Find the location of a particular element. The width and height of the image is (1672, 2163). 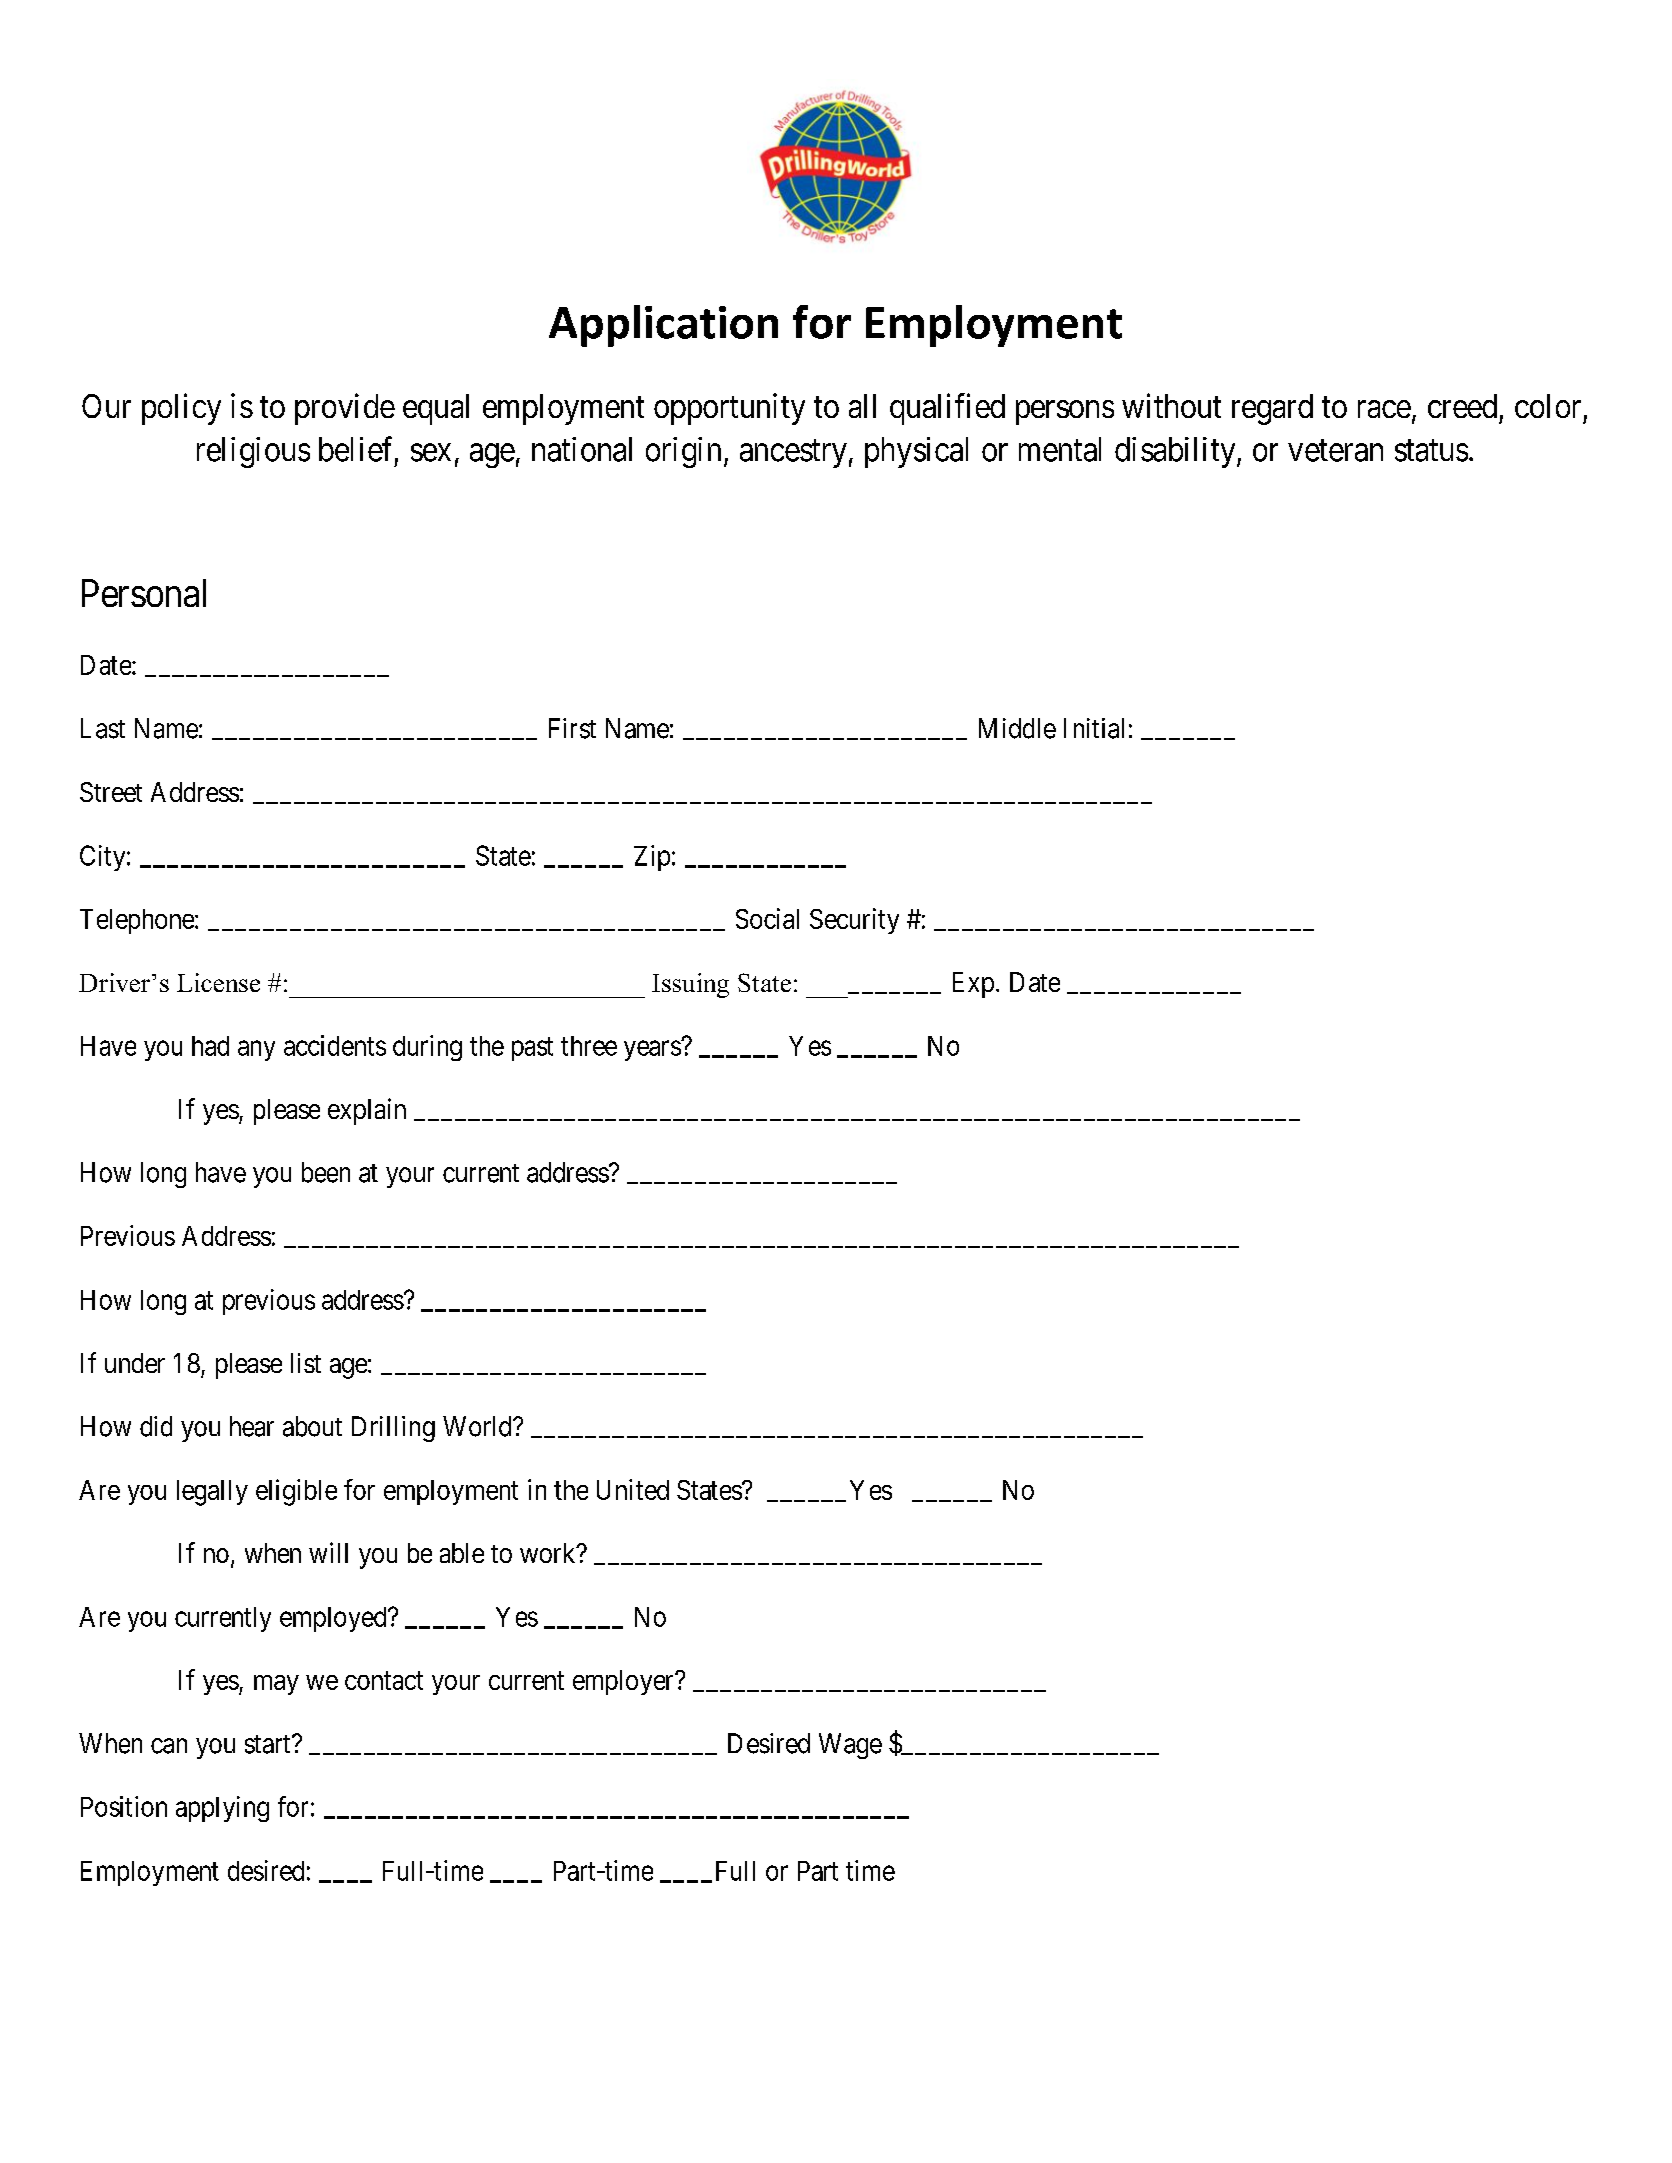

start is located at coordinates (269, 1744).
